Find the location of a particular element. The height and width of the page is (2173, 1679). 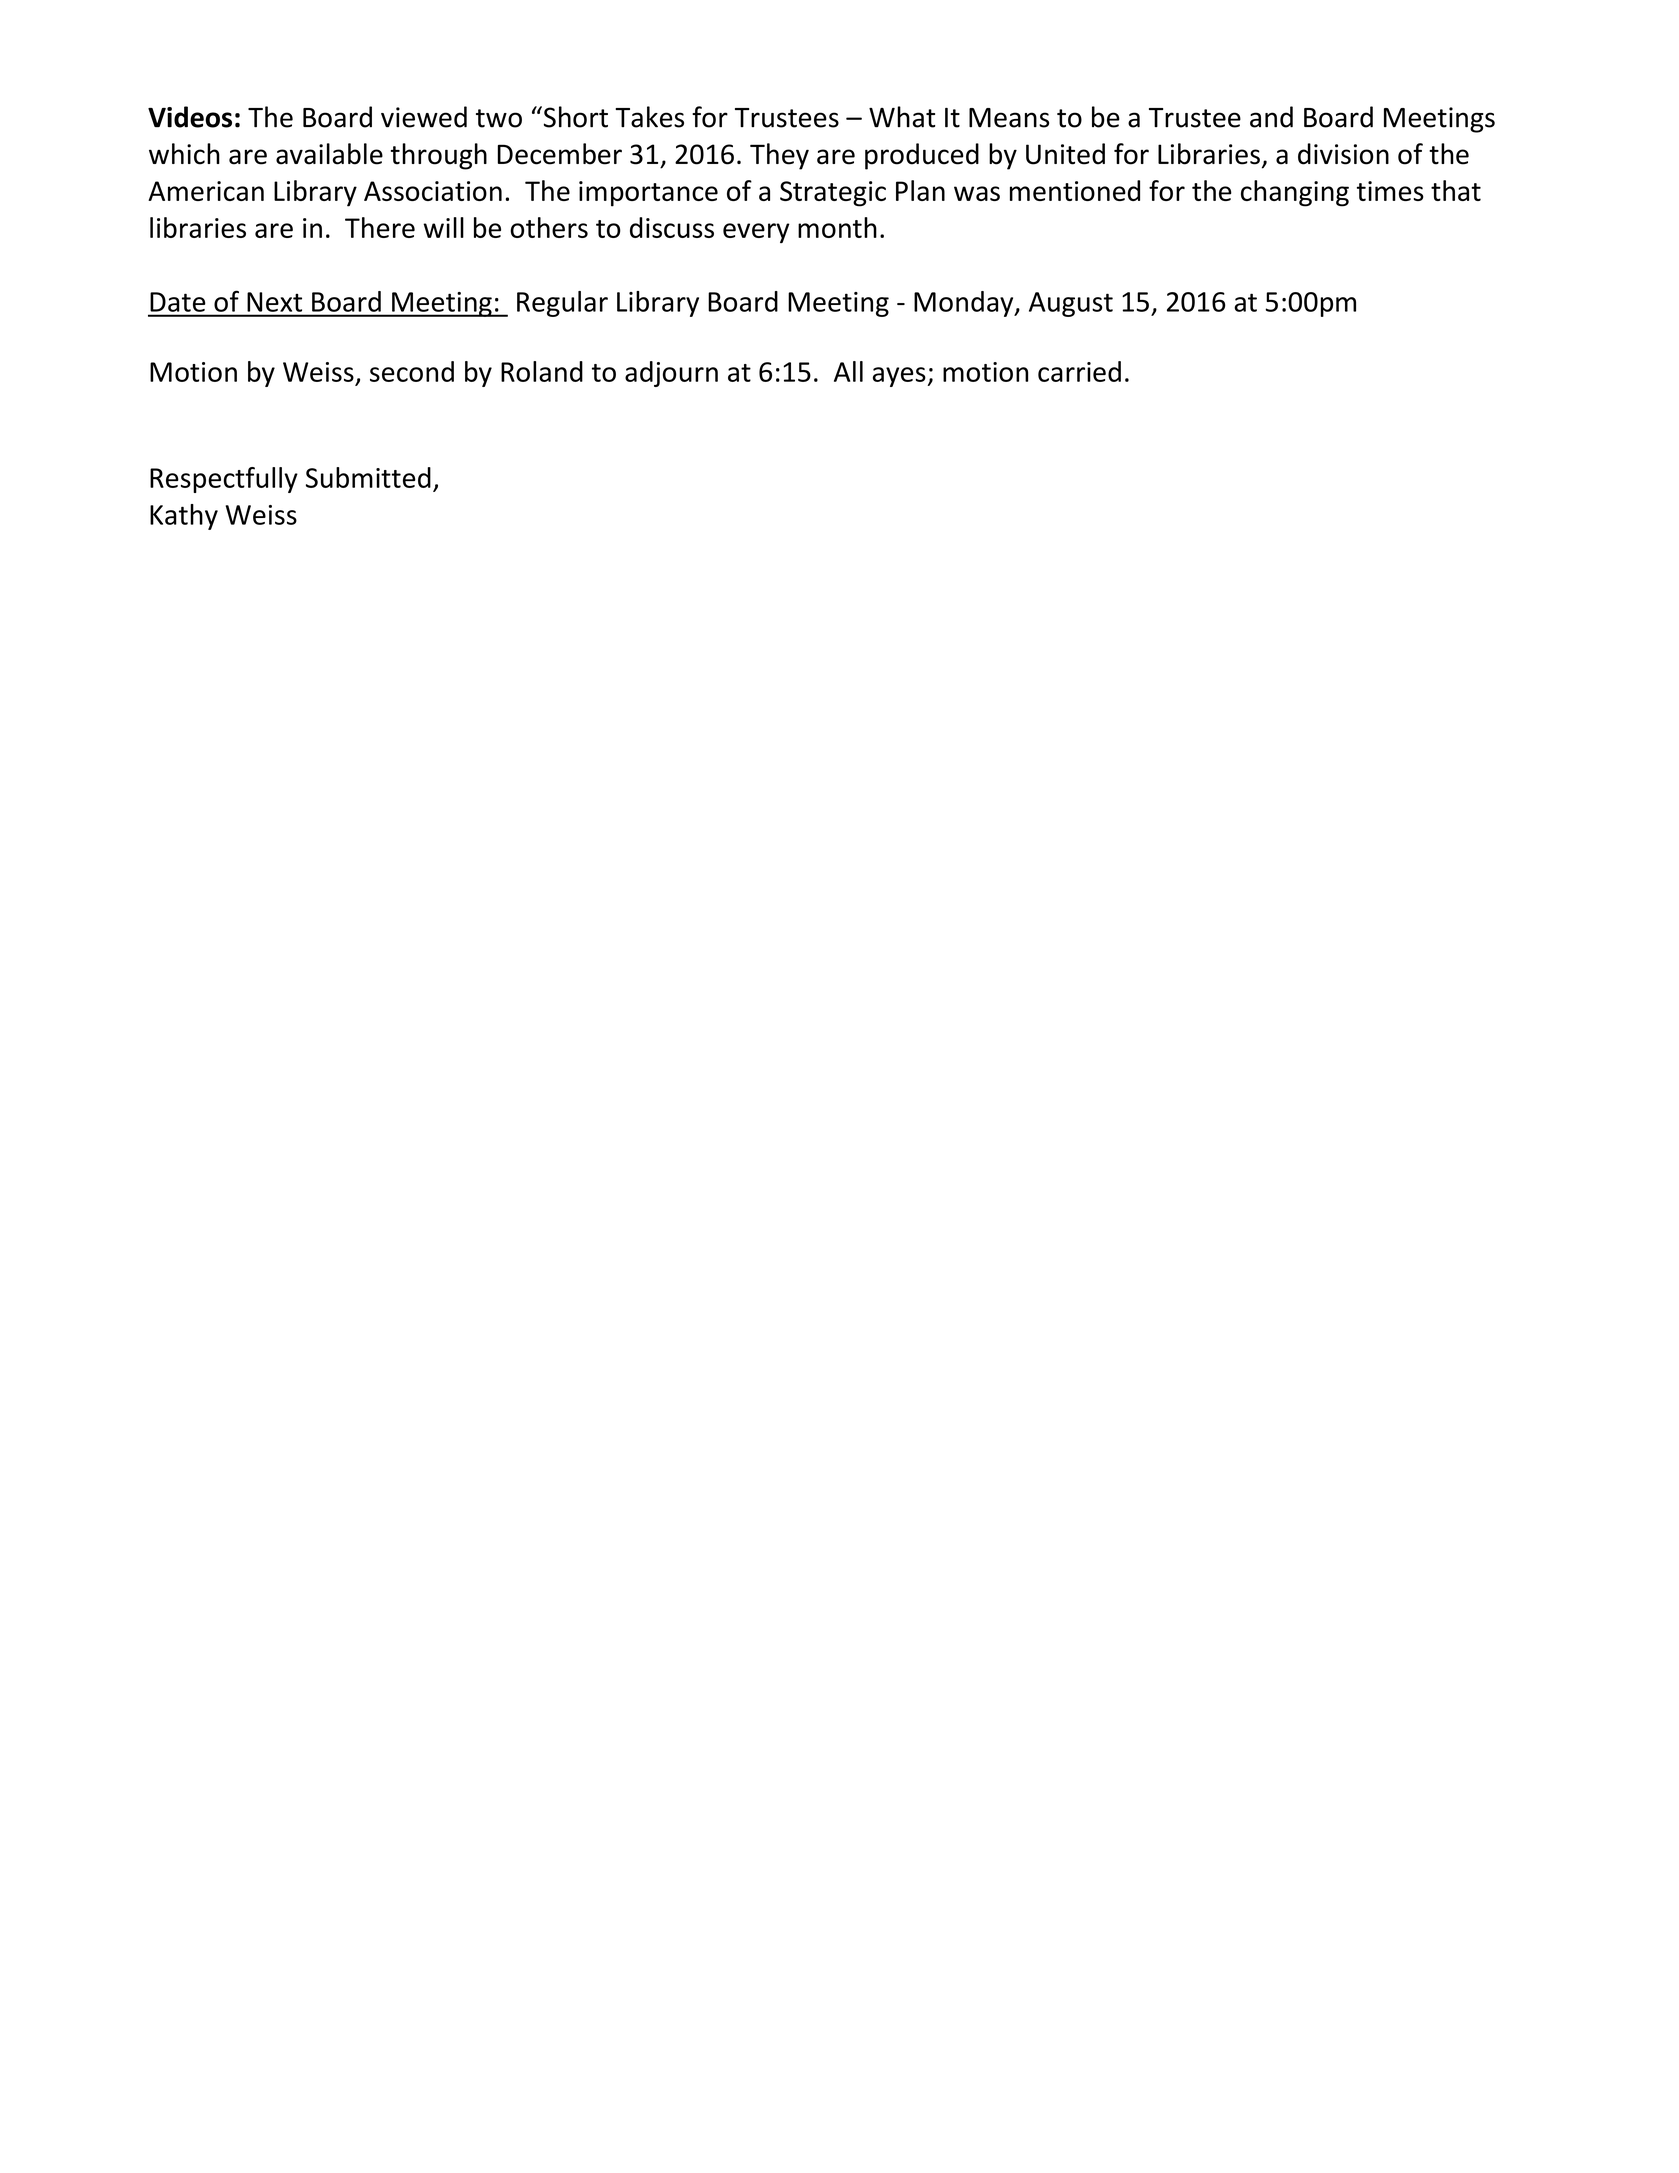

Submitted is located at coordinates (368, 477).
